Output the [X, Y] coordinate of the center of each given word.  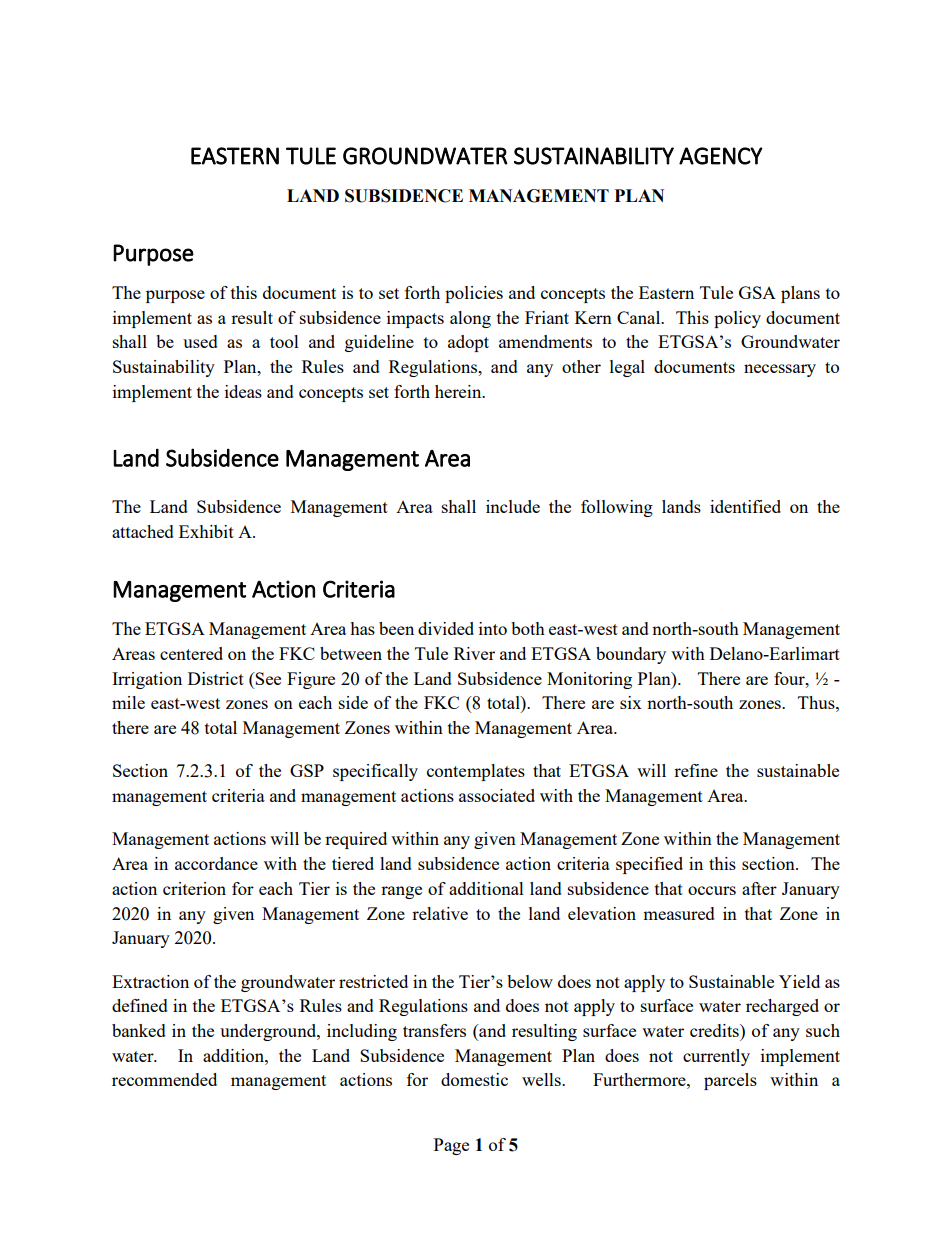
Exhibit [206, 531]
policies [474, 294]
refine [696, 770]
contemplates [476, 772]
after [759, 888]
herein [459, 391]
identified [745, 506]
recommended [164, 1079]
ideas [243, 391]
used [200, 341]
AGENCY [721, 156]
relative [440, 913]
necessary [780, 370]
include [513, 506]
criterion [194, 888]
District [216, 678]
